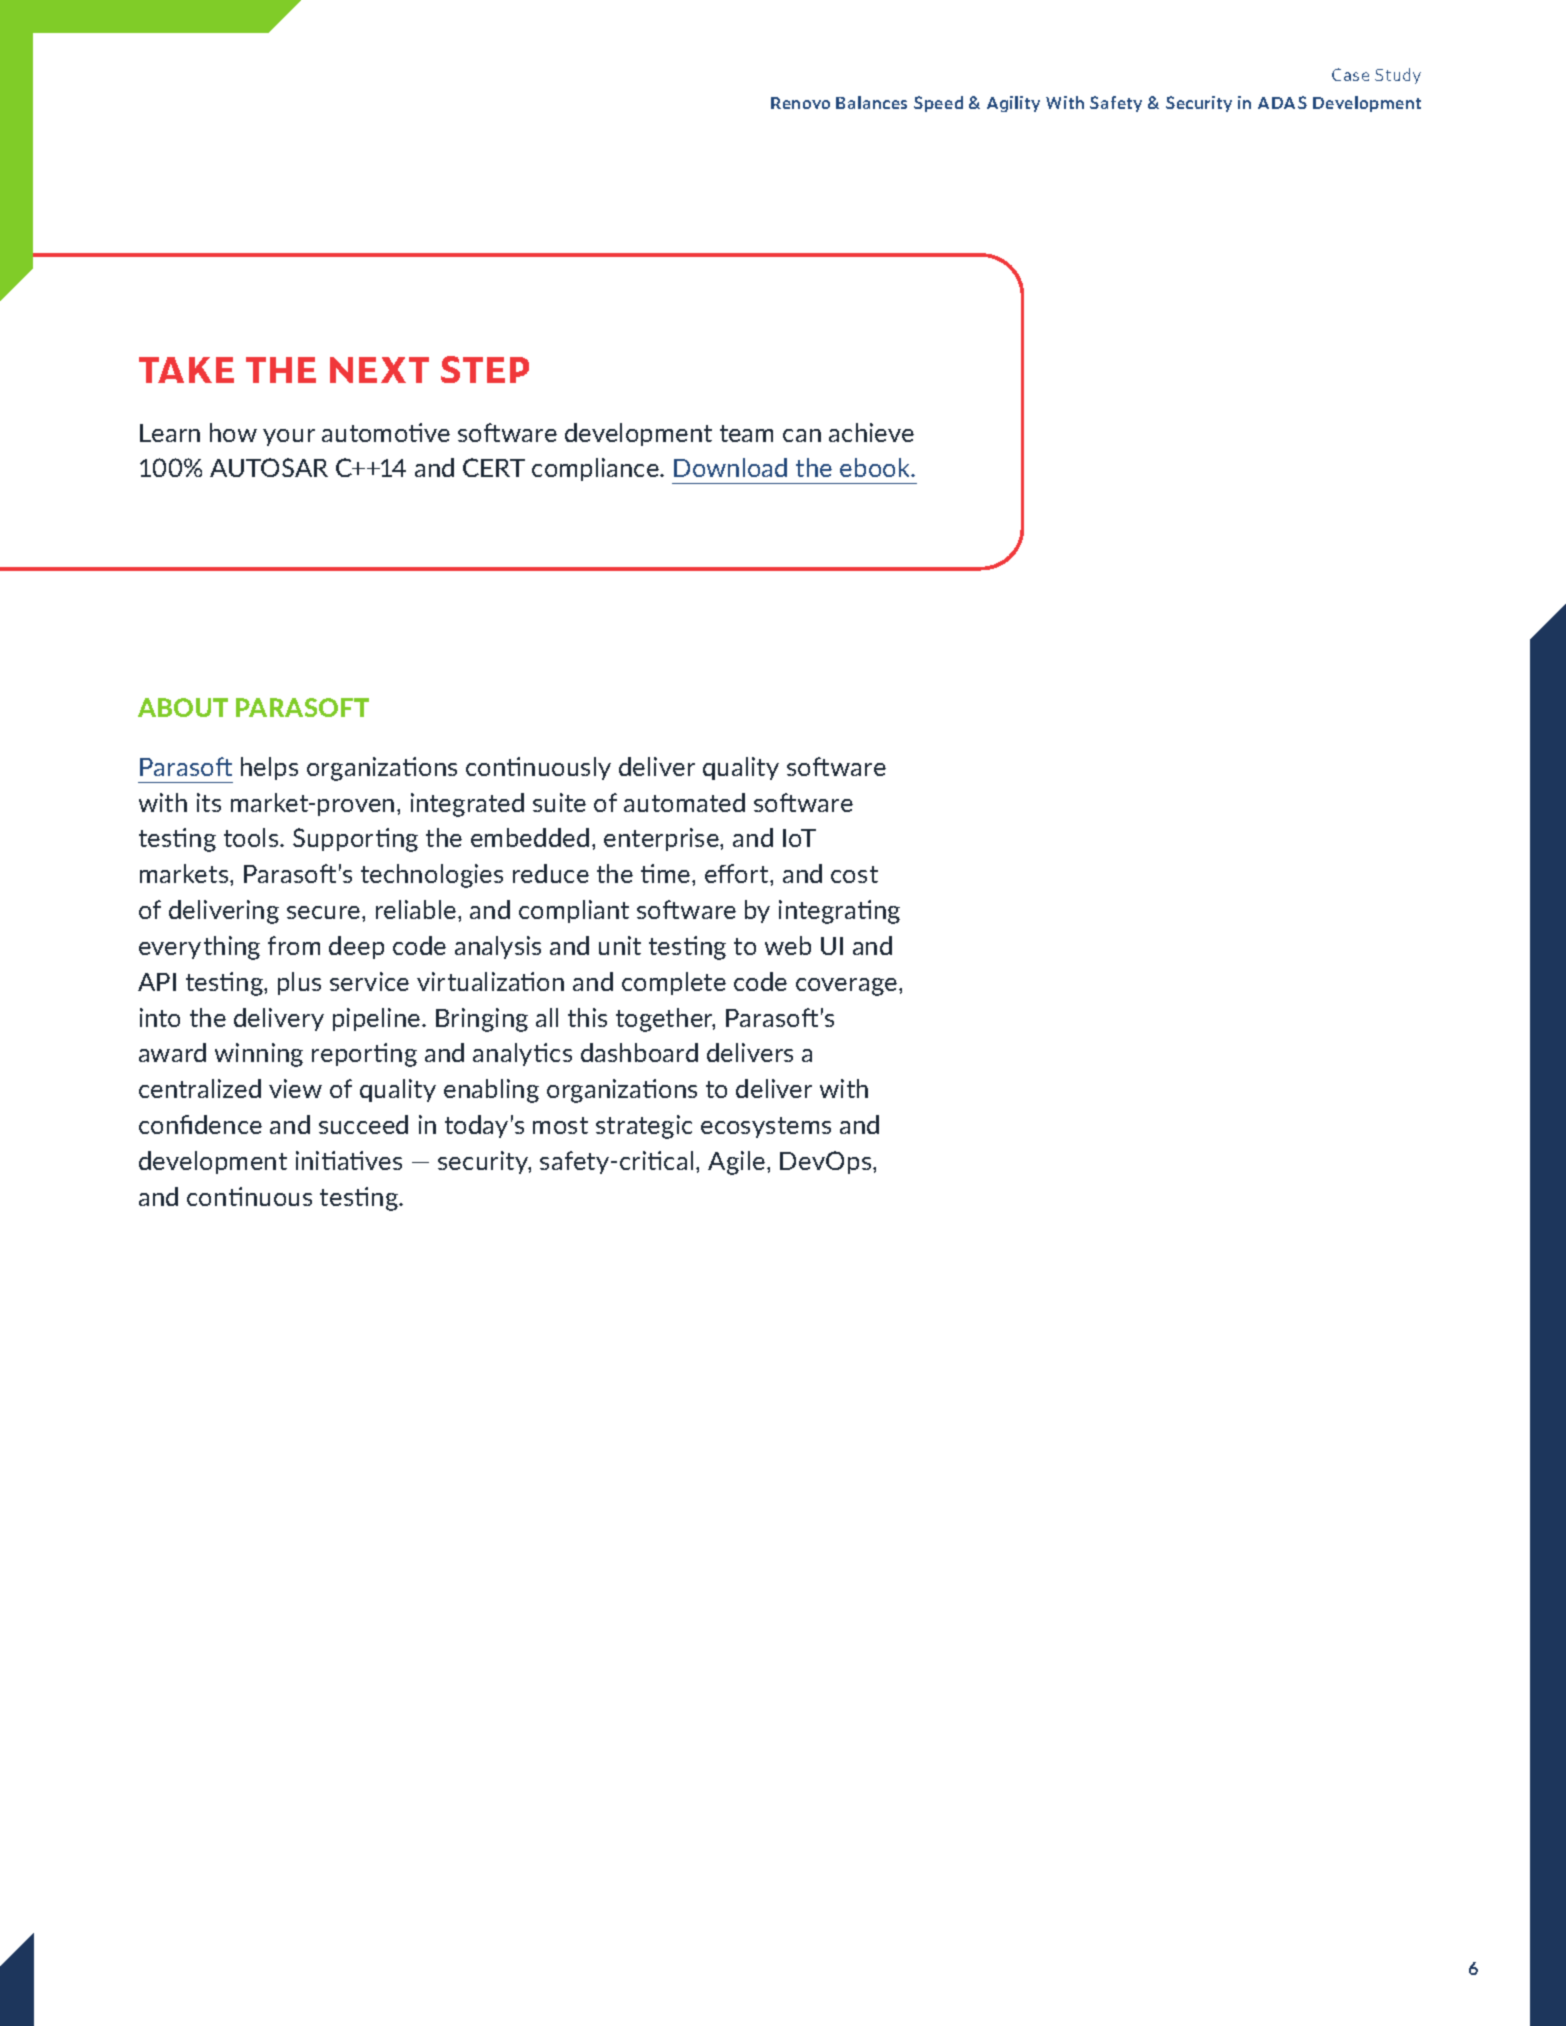 The width and height of the document is (1566, 2026). Describe the element at coordinates (854, 874) in the document. I see `cost` at that location.
